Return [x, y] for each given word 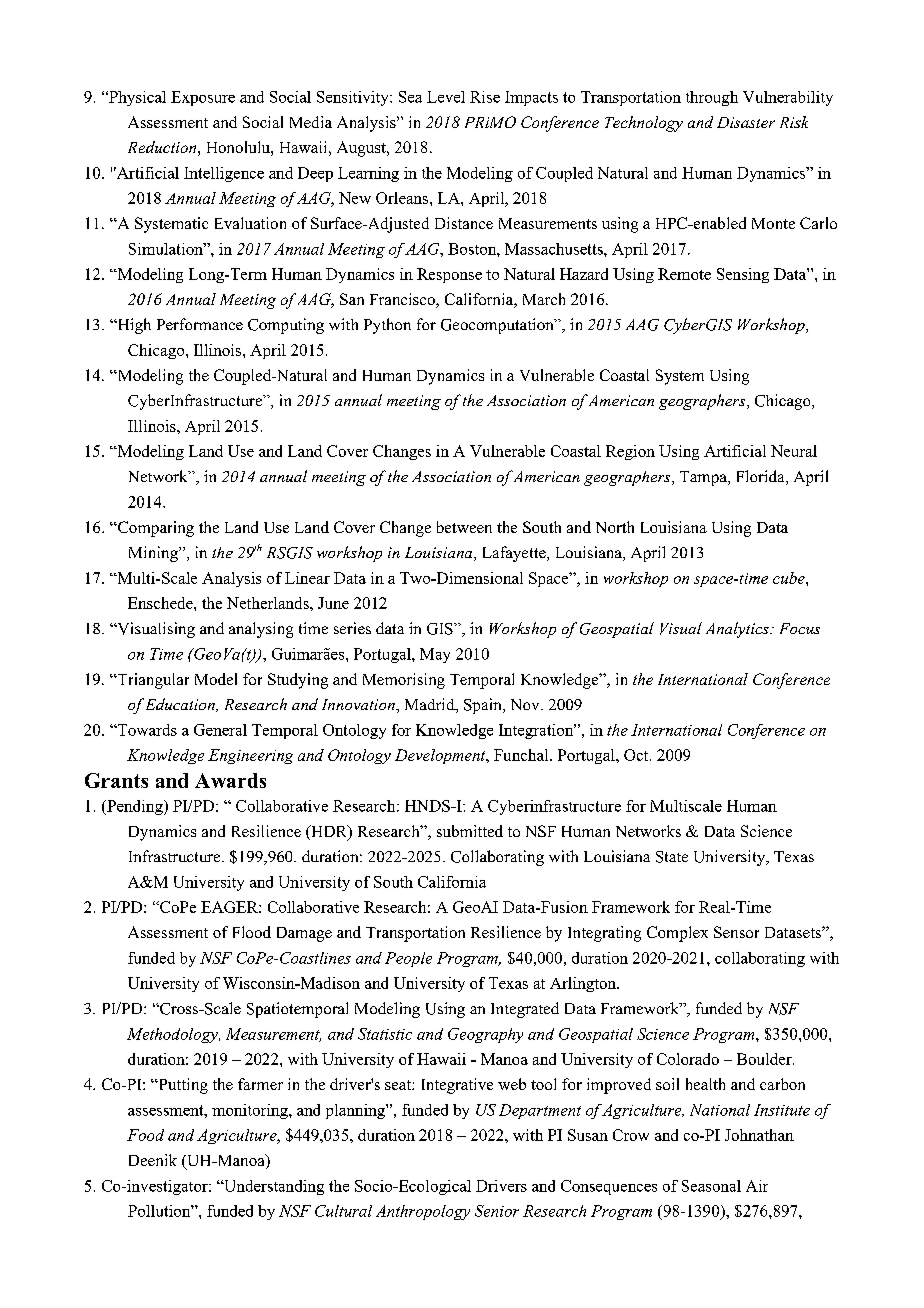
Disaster [746, 122]
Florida [762, 477]
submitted [470, 831]
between [464, 527]
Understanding [273, 1187]
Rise [485, 97]
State [672, 857]
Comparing [155, 529]
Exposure [203, 98]
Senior [497, 1211]
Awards [230, 780]
